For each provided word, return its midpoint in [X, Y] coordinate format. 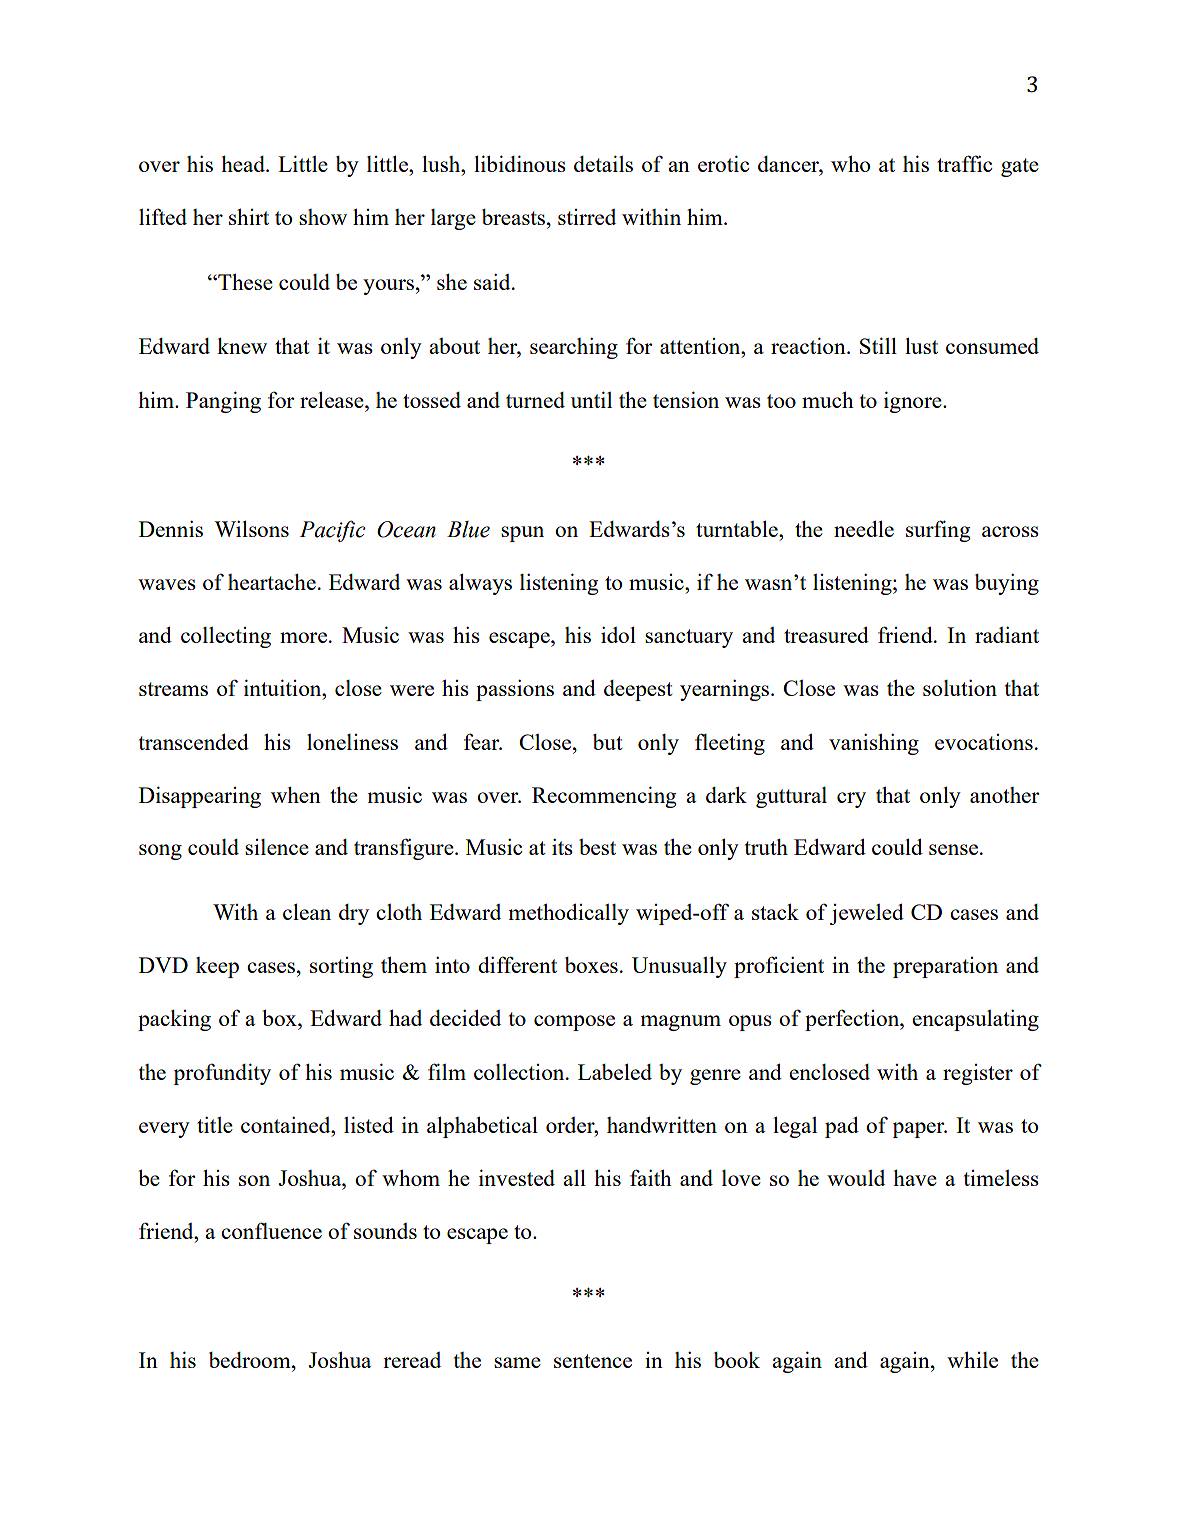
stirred [587, 217]
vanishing [874, 744]
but [608, 742]
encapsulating [975, 1020]
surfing [938, 531]
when [296, 795]
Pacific [332, 531]
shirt [249, 217]
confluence [271, 1230]
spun [522, 534]
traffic [964, 163]
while [972, 1360]
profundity [222, 1074]
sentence [593, 1361]
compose [574, 1023]
